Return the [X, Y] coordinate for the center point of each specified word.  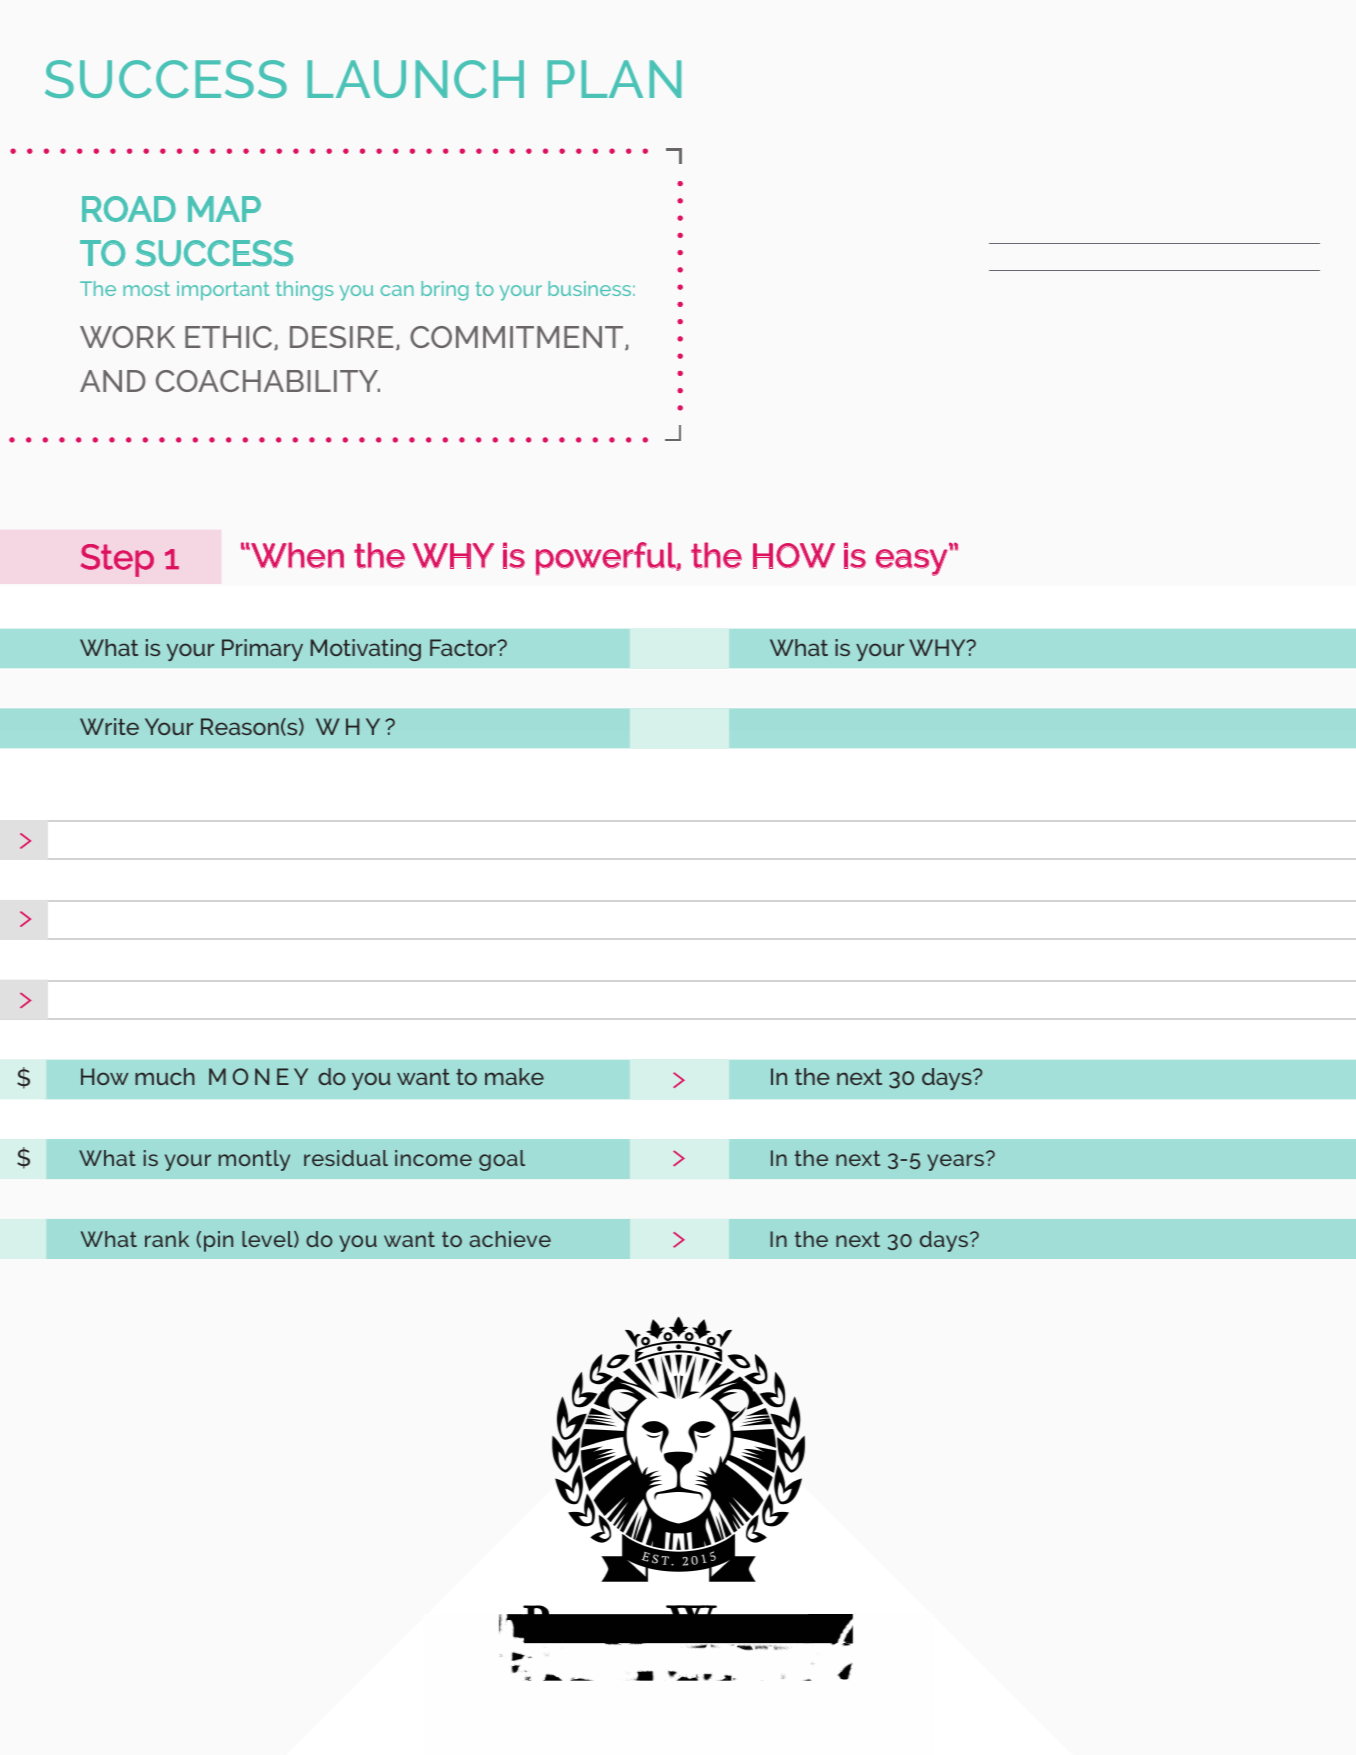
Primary [262, 650]
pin [218, 1241]
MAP [224, 209]
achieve [510, 1239]
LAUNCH [415, 79]
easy [912, 562]
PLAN [614, 79]
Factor [464, 647]
